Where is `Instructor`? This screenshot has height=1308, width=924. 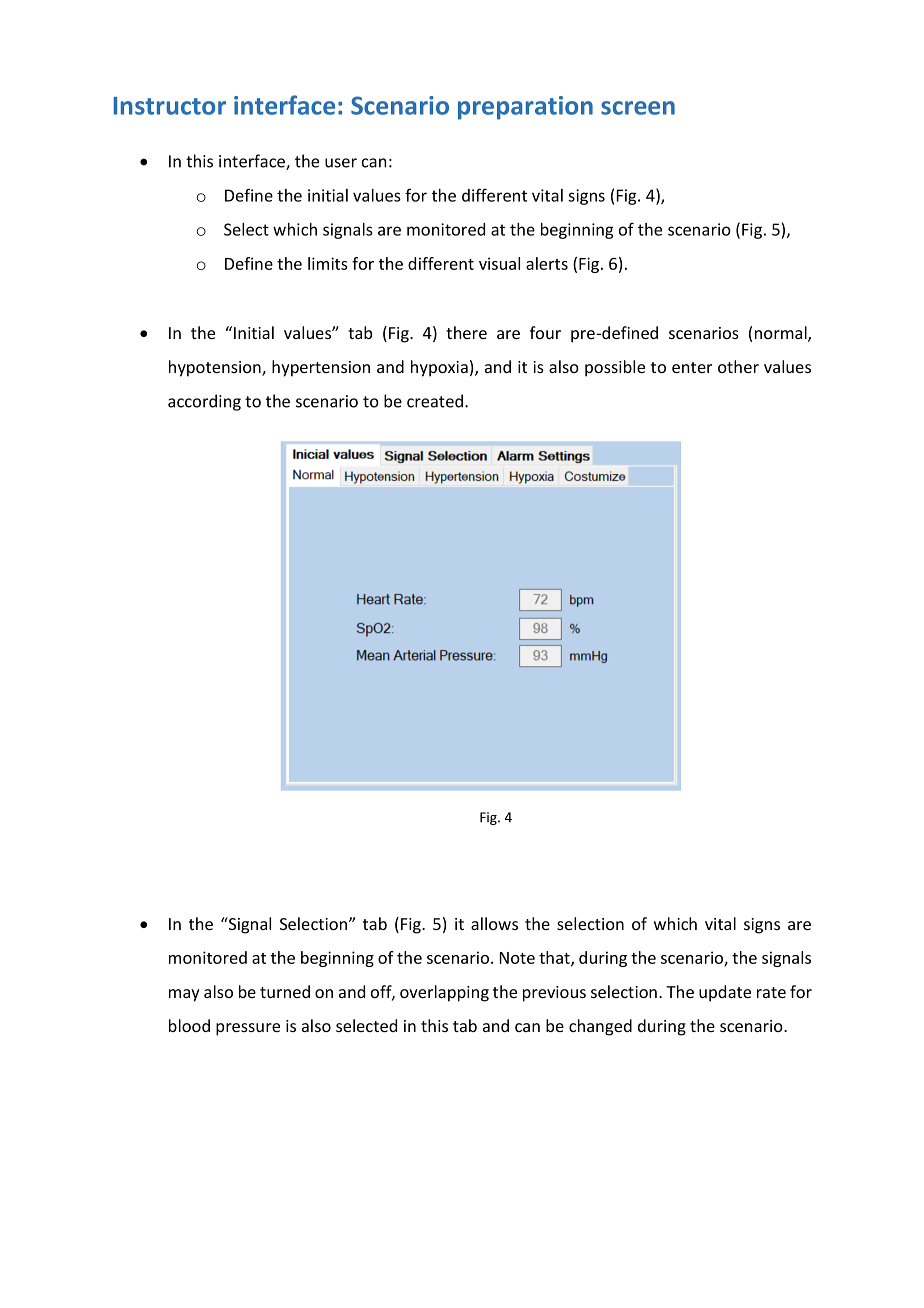 Instructor is located at coordinates (170, 106).
